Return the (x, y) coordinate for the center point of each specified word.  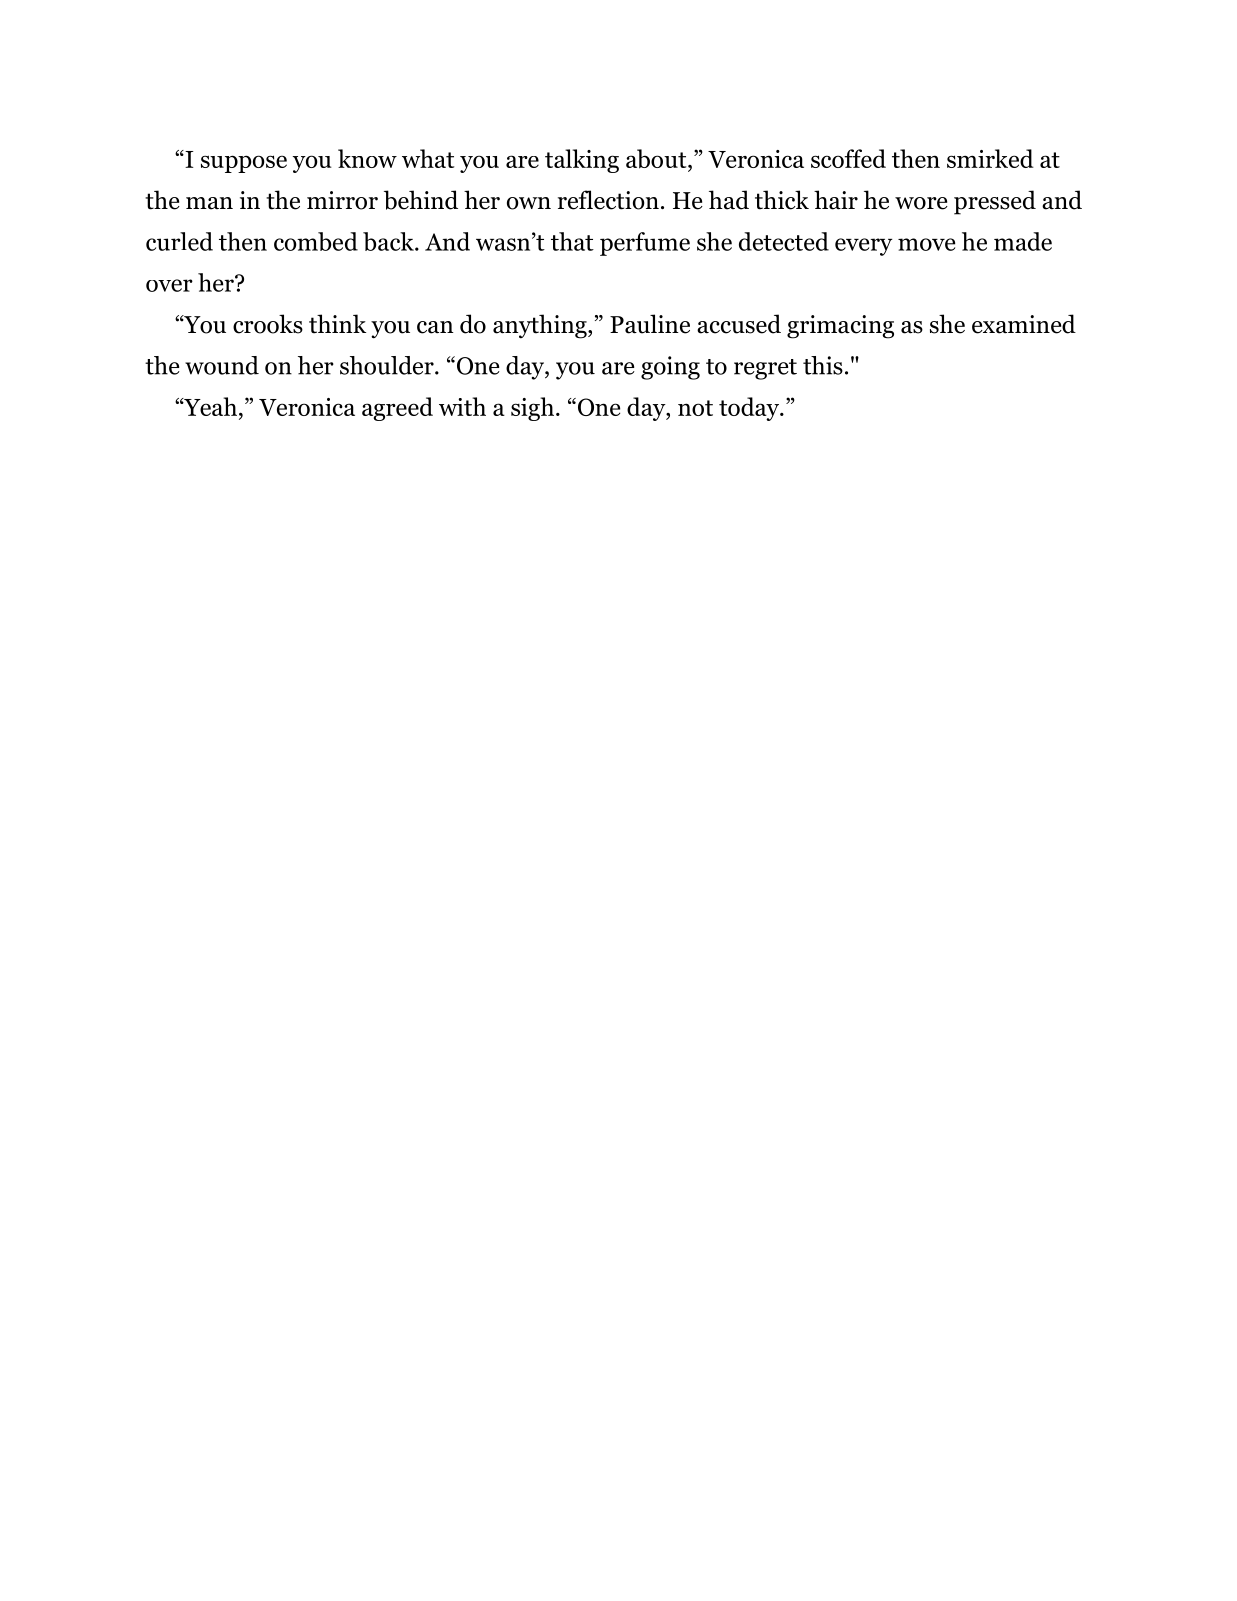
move (926, 244)
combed (316, 241)
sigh (532, 409)
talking (582, 161)
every (863, 247)
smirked (990, 158)
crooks (268, 324)
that (572, 241)
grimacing (840, 327)
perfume (645, 244)
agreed (397, 409)
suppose (244, 164)
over (169, 285)
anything (541, 326)
